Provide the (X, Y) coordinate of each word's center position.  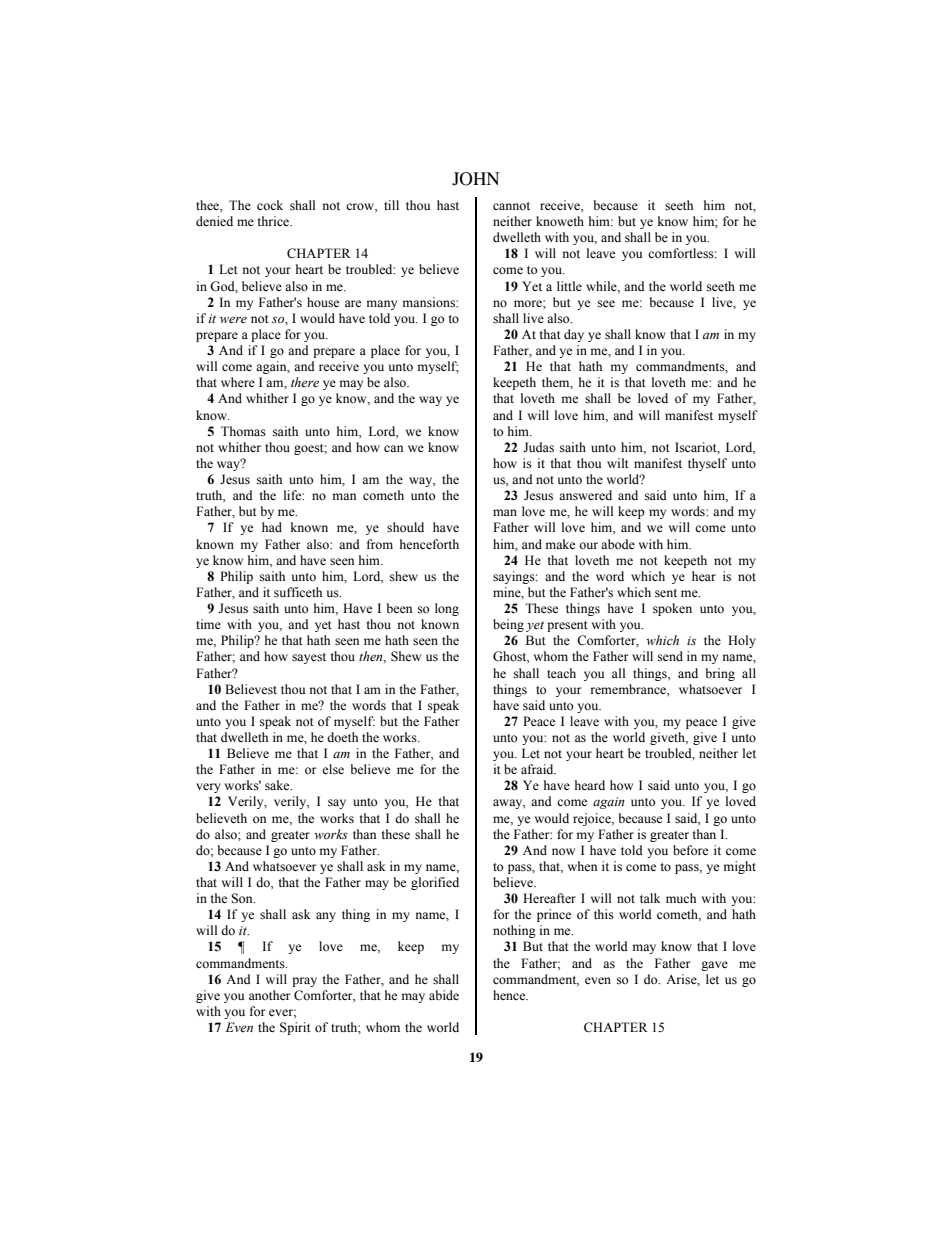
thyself (707, 464)
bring (720, 674)
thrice (275, 221)
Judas (538, 447)
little (569, 286)
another (269, 995)
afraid (538, 769)
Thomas (243, 431)
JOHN (476, 179)
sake (278, 785)
